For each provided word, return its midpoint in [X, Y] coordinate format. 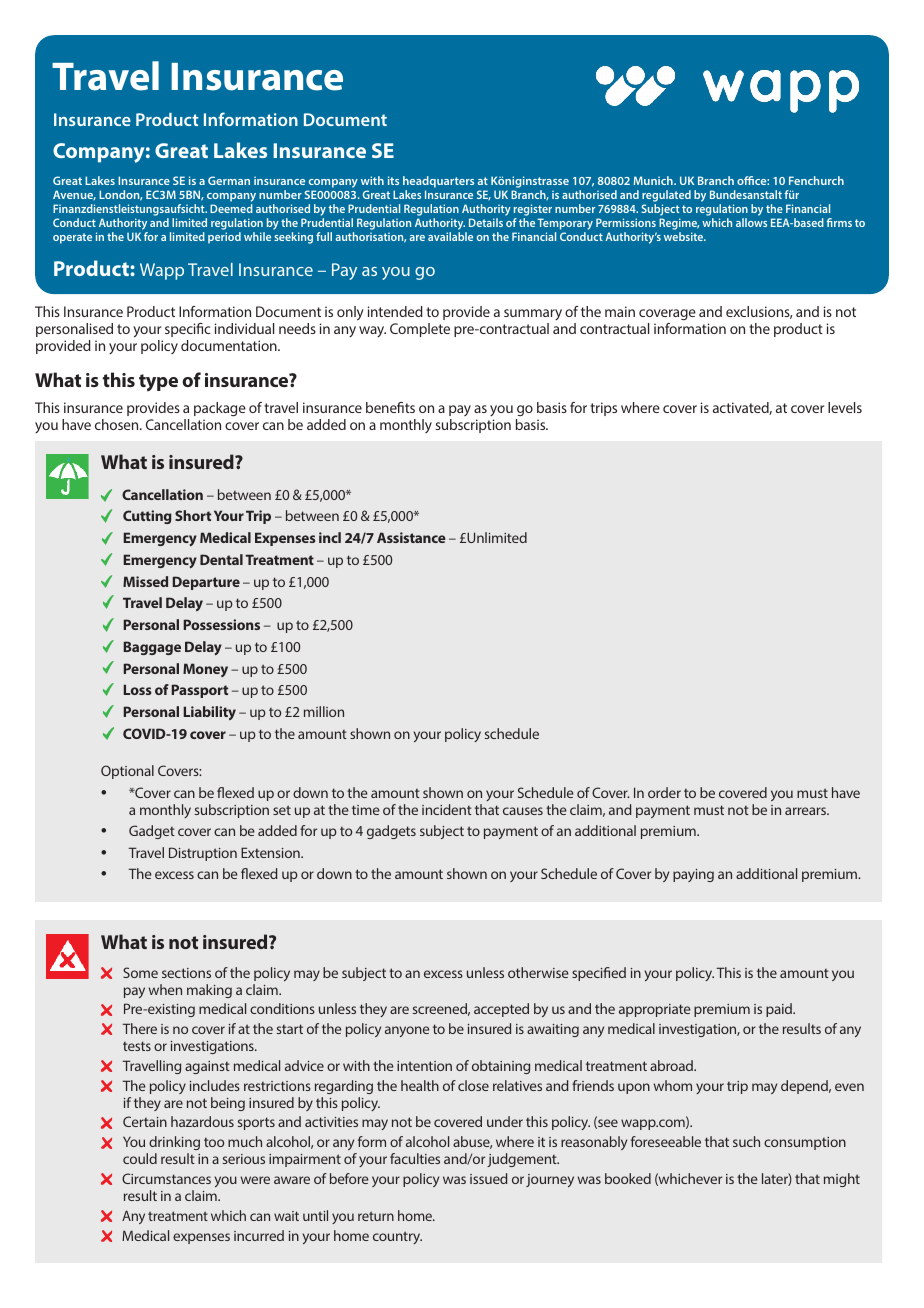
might [842, 1180]
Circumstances [166, 1178]
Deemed [231, 208]
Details [486, 222]
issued [489, 1178]
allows [751, 222]
